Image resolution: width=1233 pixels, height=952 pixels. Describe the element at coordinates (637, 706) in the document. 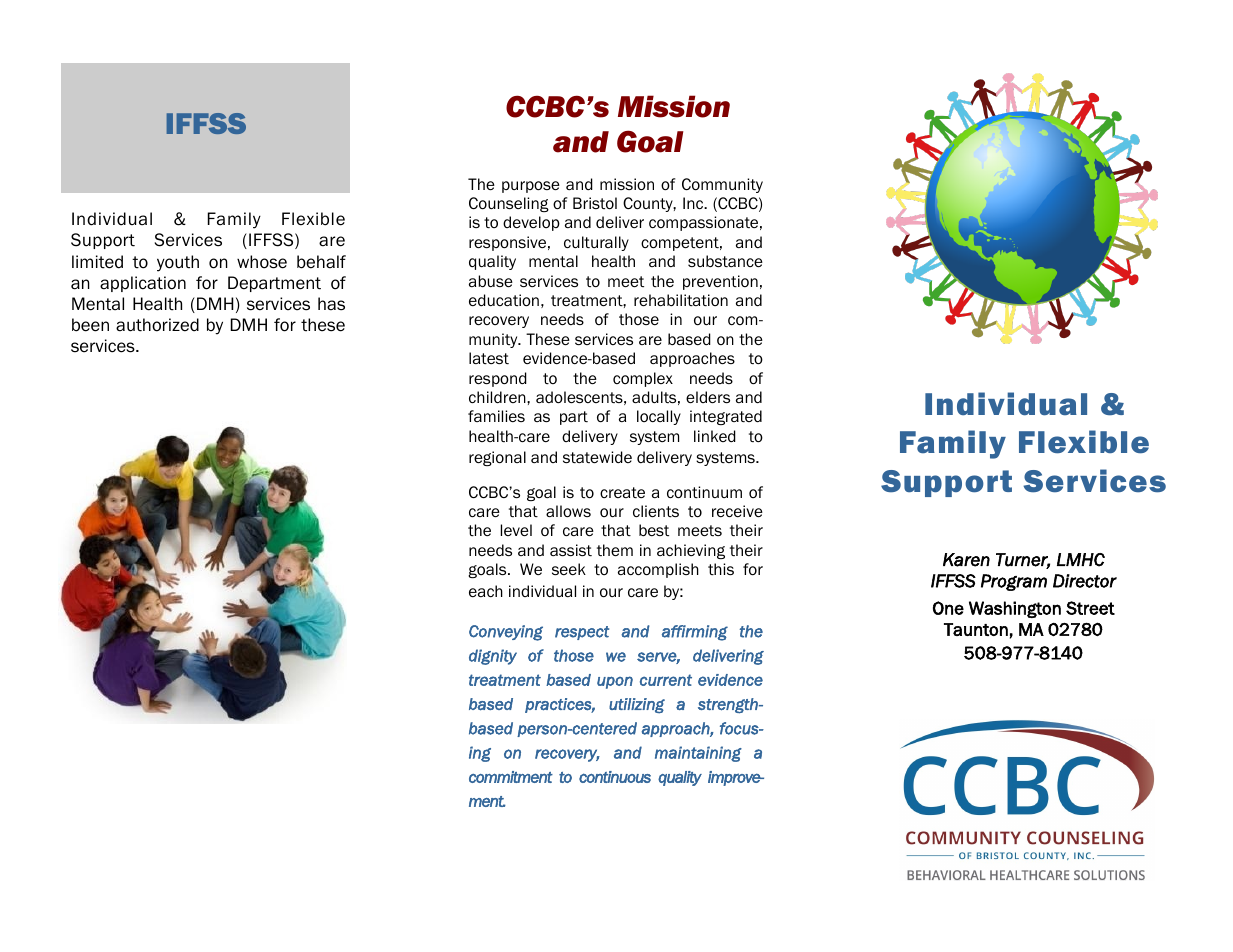

I see `utilizing` at that location.
